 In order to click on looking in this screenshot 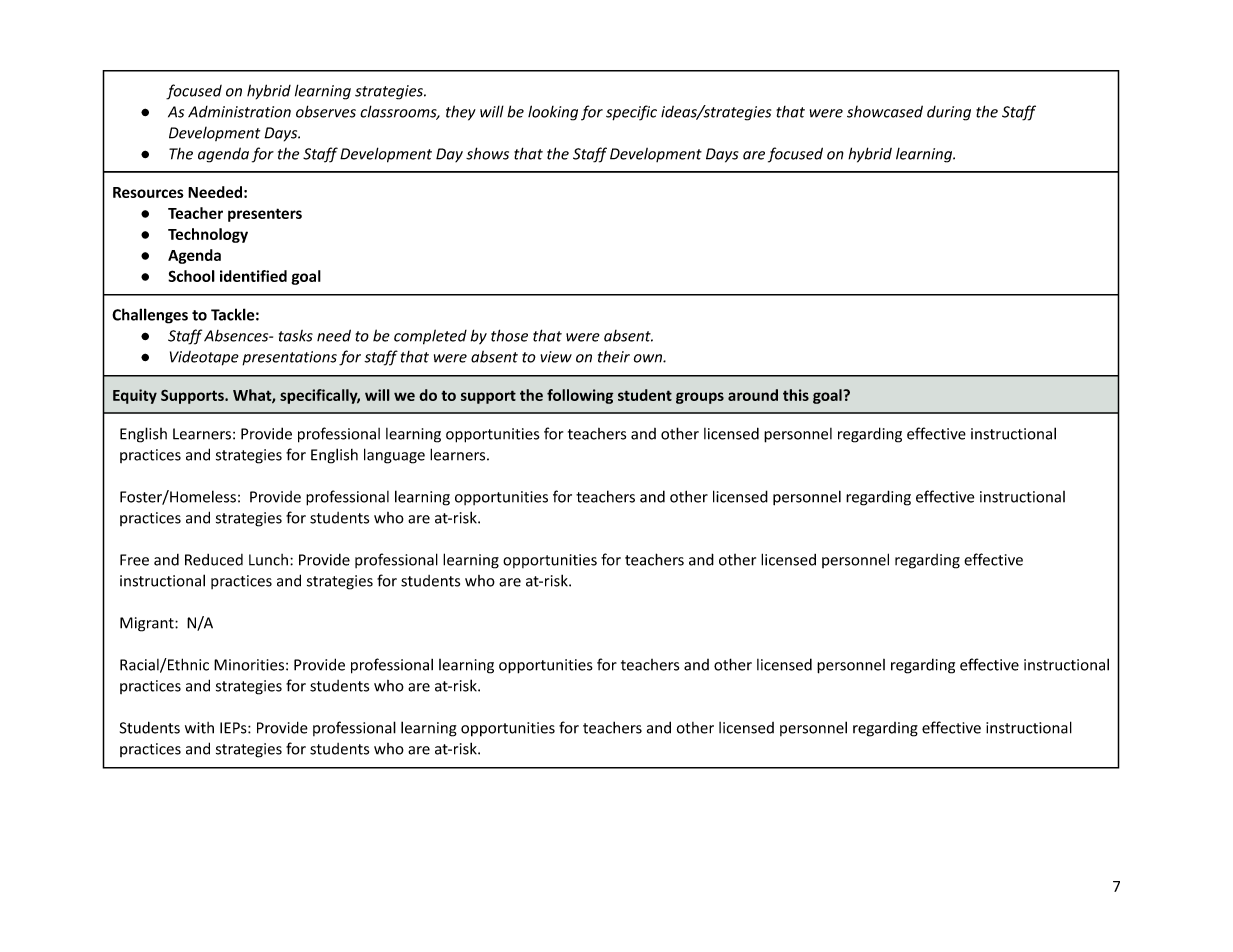, I will do `click(553, 113)`.
